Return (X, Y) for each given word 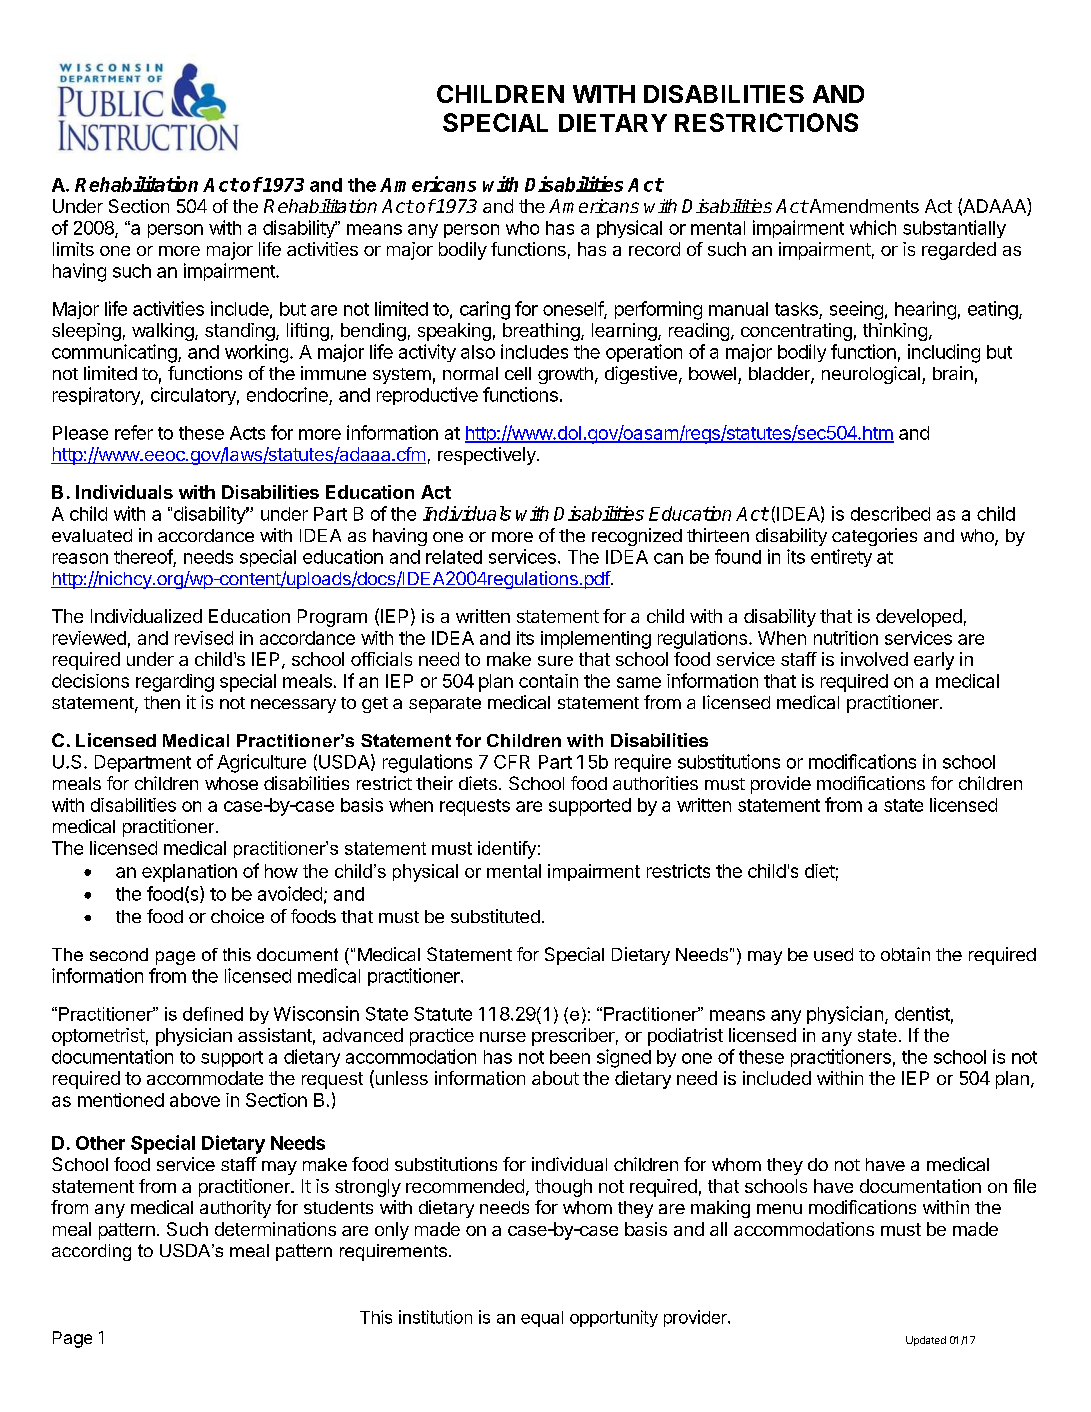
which (873, 227)
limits (73, 249)
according (91, 1252)
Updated (926, 1341)
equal (542, 1319)
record (654, 249)
